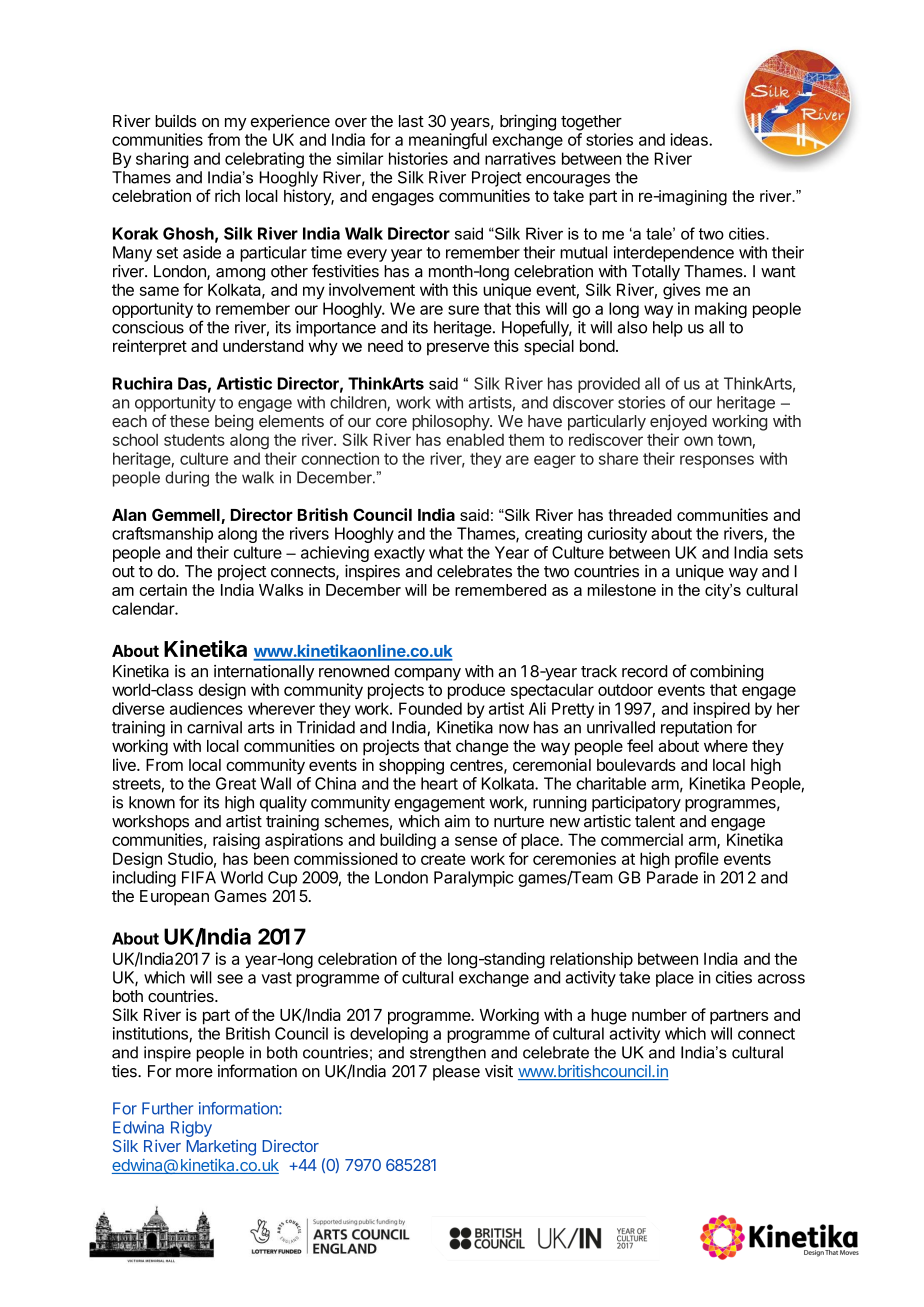 This image has height=1307, width=924. Describe the element at coordinates (456, 1073) in the image. I see `please` at that location.
